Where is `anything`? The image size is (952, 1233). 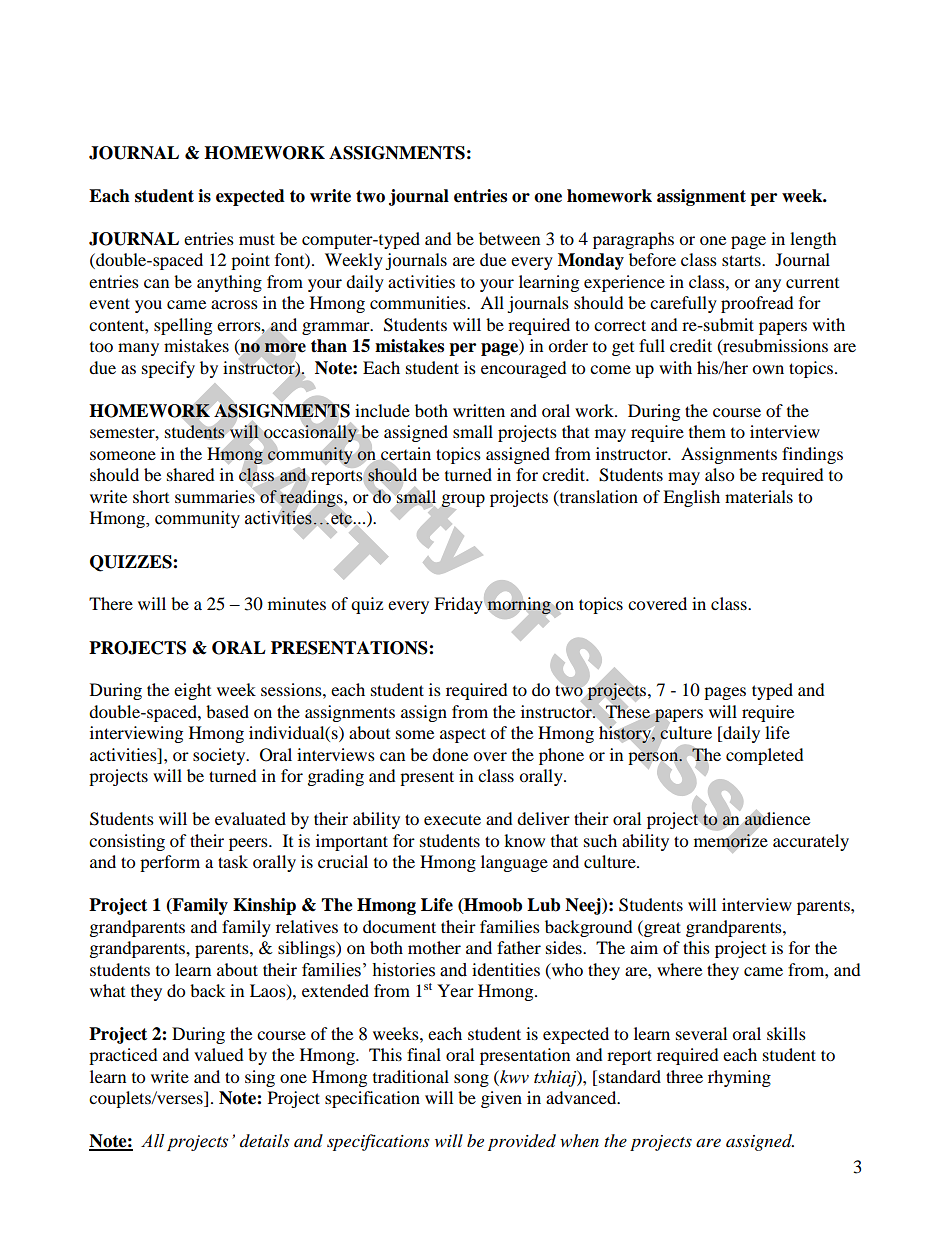 anything is located at coordinates (229, 283).
